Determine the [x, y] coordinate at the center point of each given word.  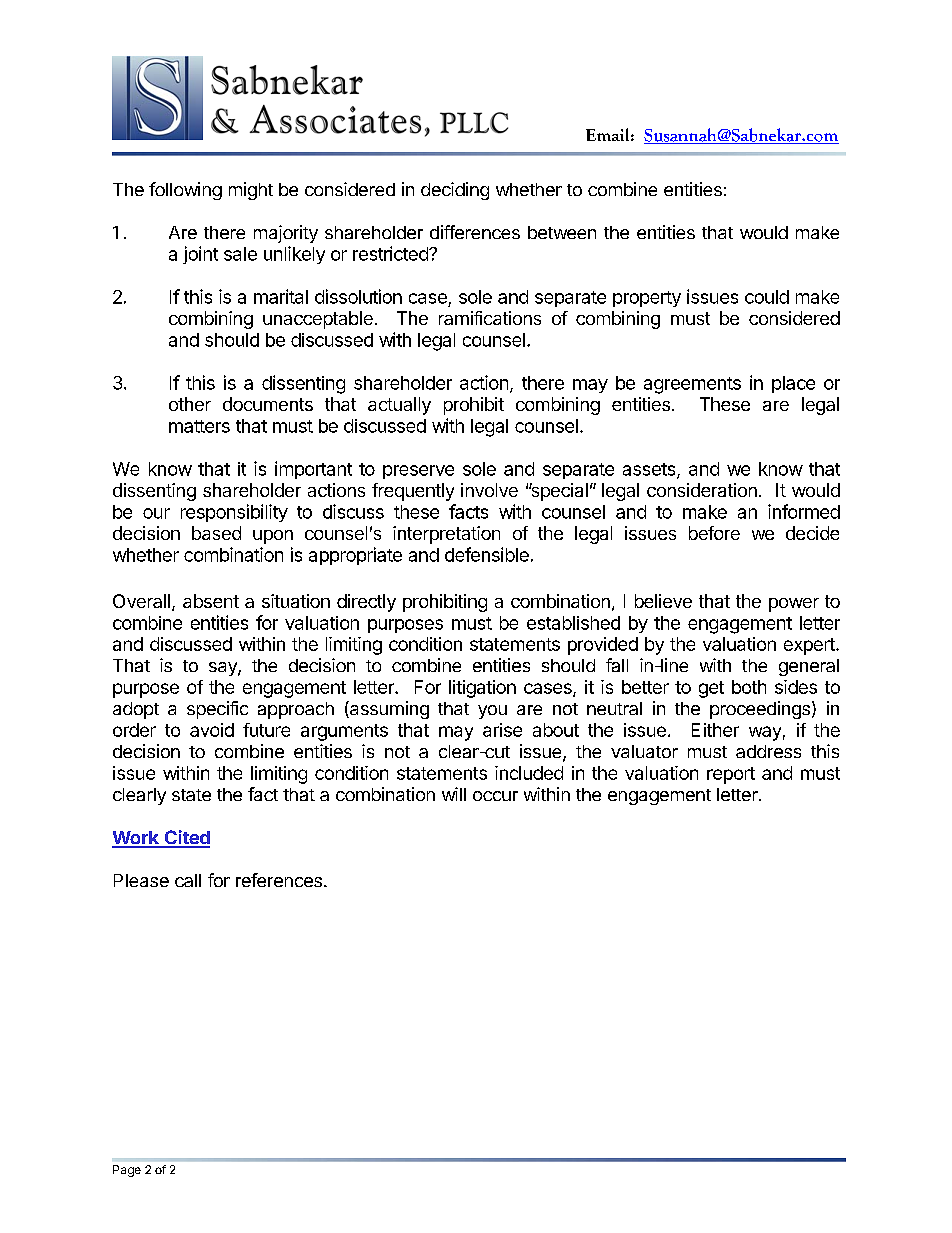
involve [489, 490]
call [188, 880]
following [185, 191]
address [768, 751]
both [749, 687]
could [767, 297]
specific [217, 710]
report [731, 775]
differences [475, 232]
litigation [482, 689]
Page [127, 1171]
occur [495, 796]
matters [199, 426]
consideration [702, 490]
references [279, 880]
